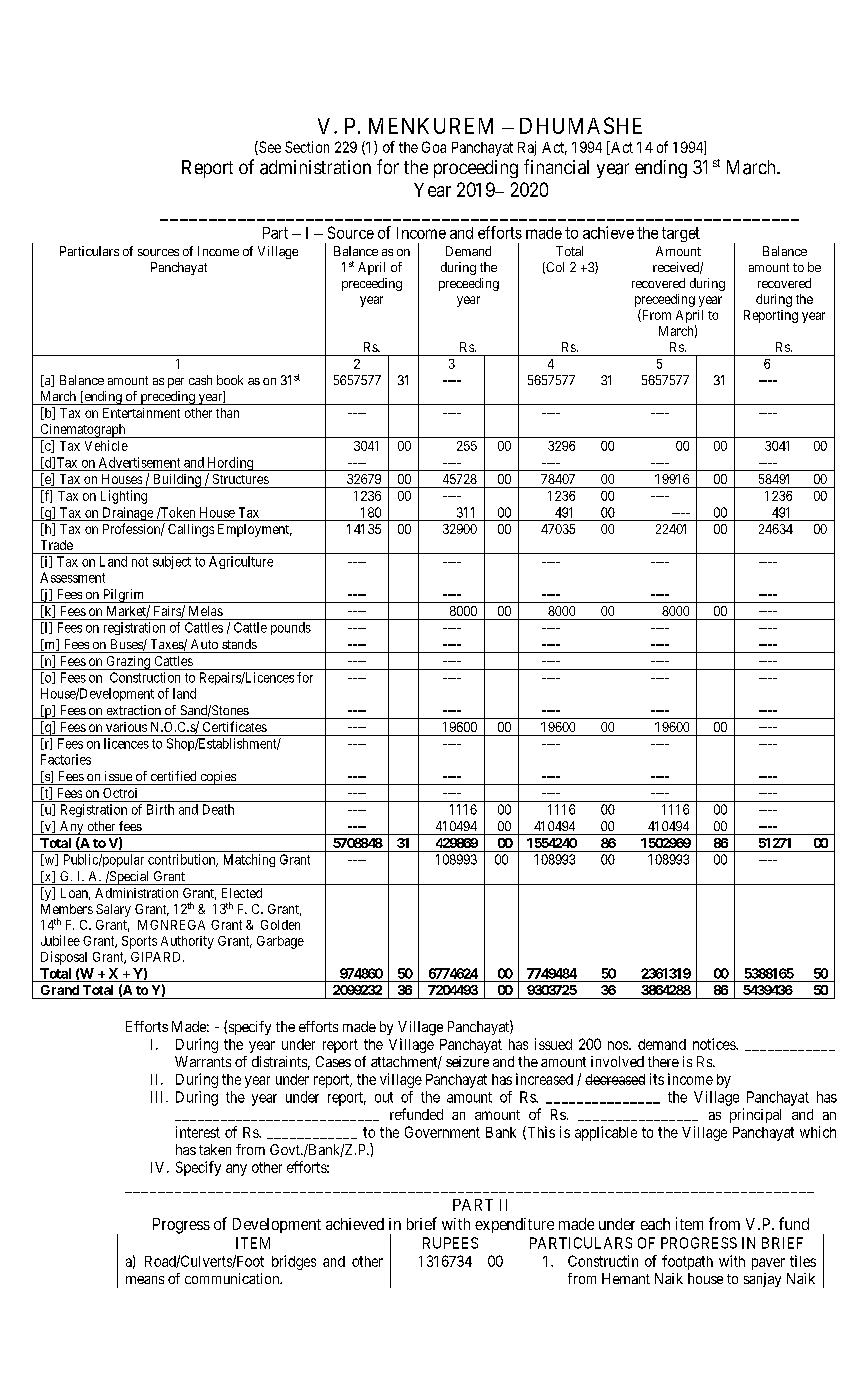  I want to click on target, so click(681, 234).
